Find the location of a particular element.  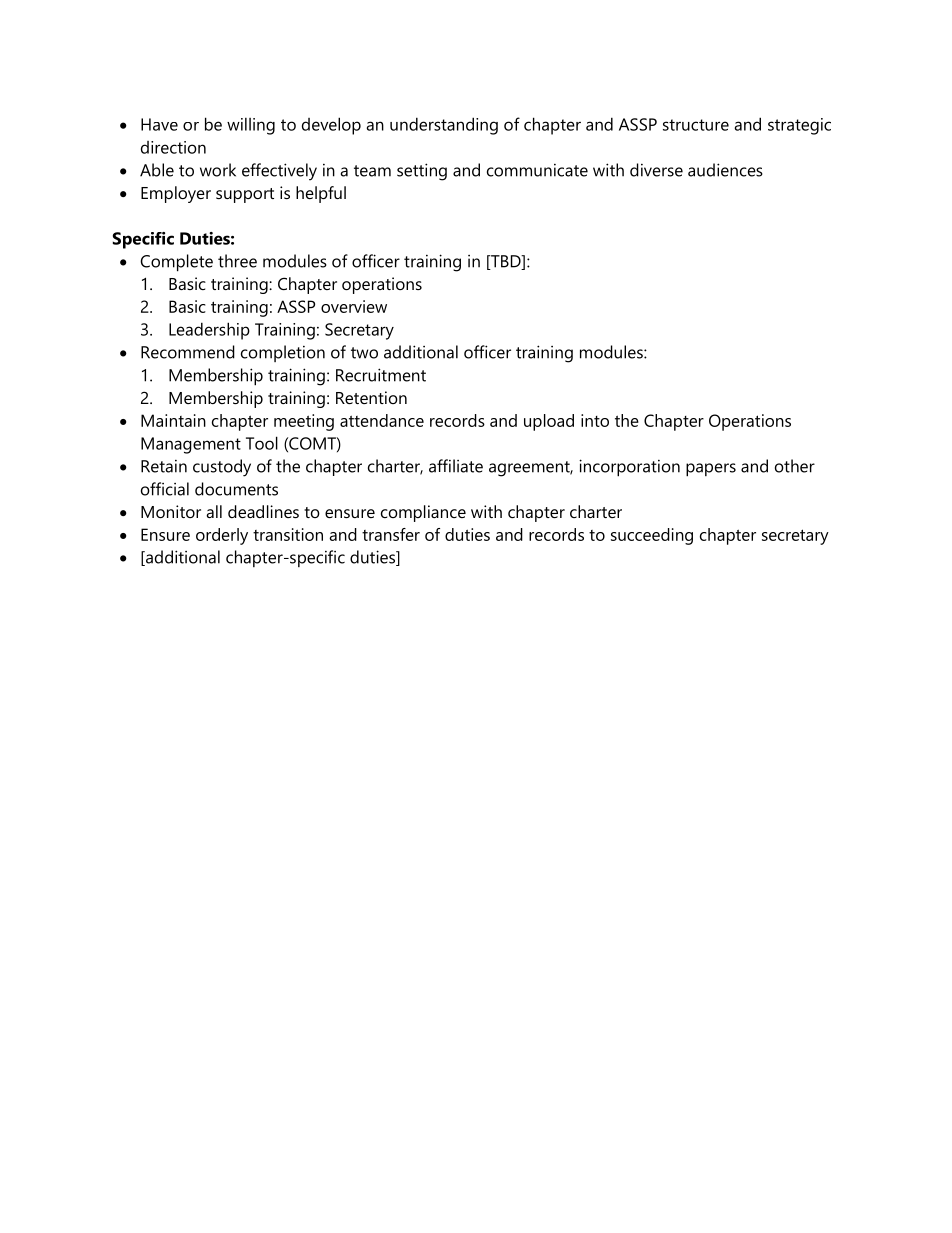

support is located at coordinates (245, 195).
